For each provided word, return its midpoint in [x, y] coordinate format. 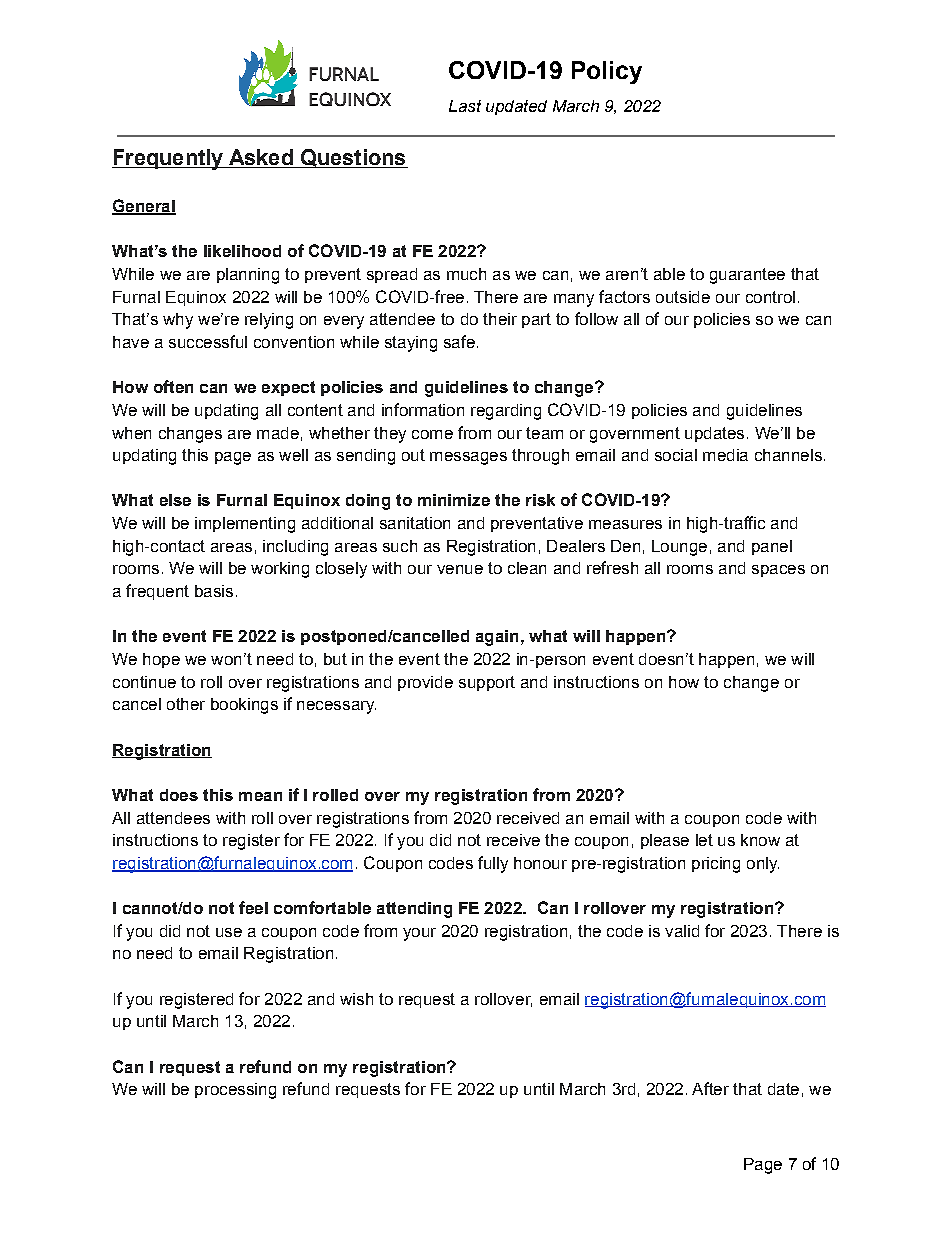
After [710, 1088]
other [186, 704]
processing [235, 1091]
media [725, 455]
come [432, 434]
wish [356, 999]
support [487, 683]
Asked [260, 158]
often [173, 386]
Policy [607, 72]
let [704, 840]
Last [465, 106]
